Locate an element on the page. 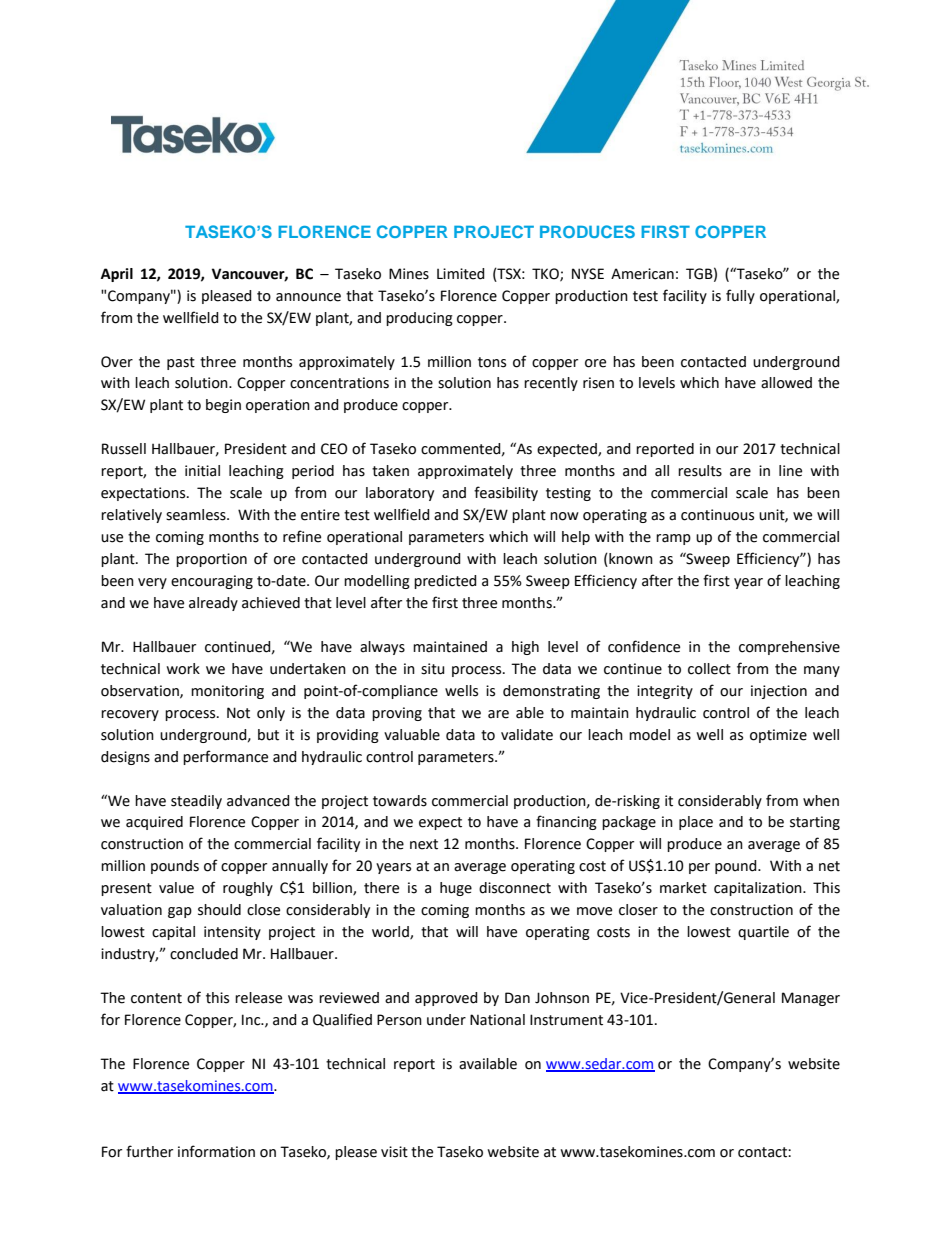 Image resolution: width=952 pixels, height=1233 pixels. Limited is located at coordinates (461, 274).
